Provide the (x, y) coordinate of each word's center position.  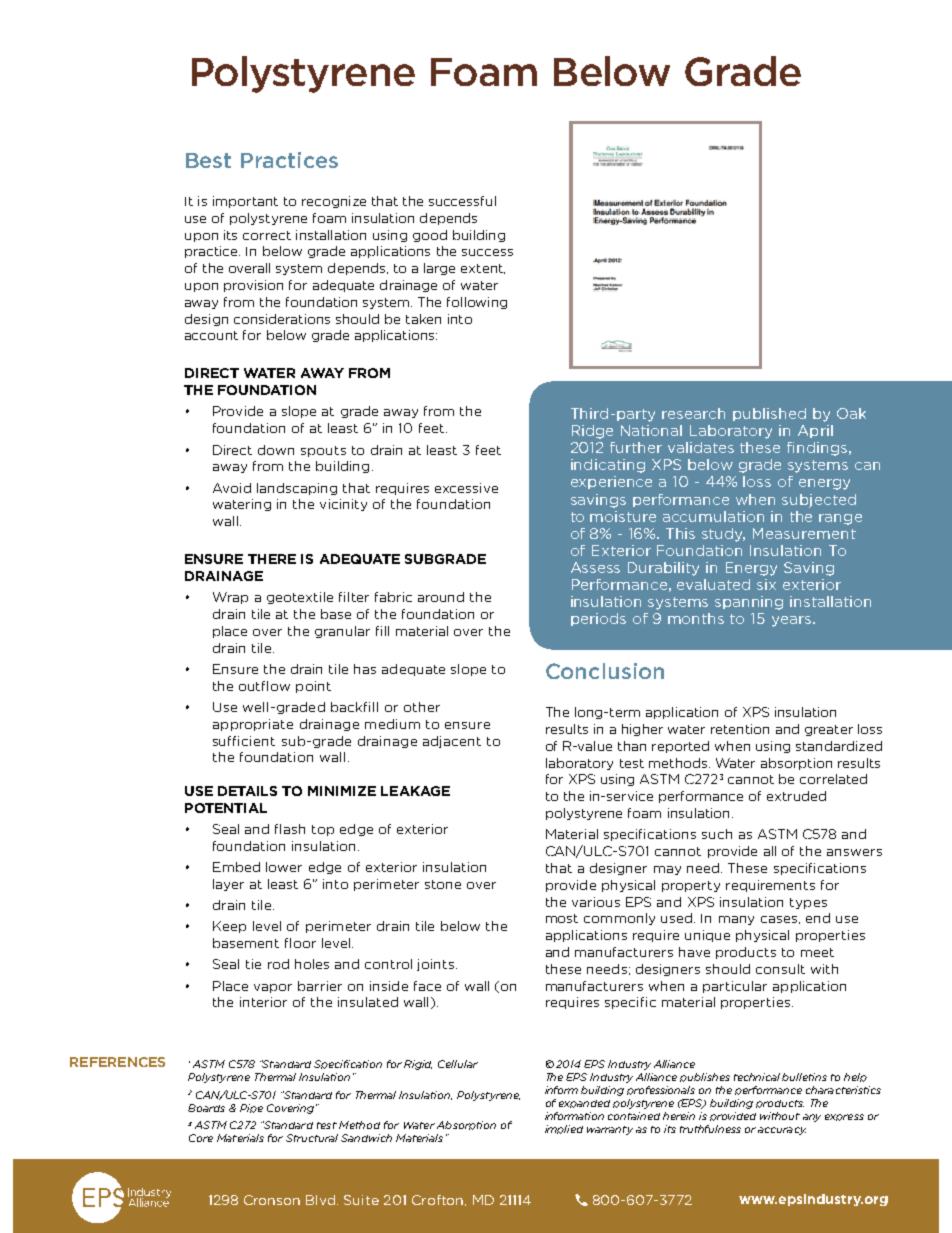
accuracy (782, 1131)
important (245, 202)
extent (483, 269)
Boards (206, 1108)
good (430, 236)
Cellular (458, 1064)
